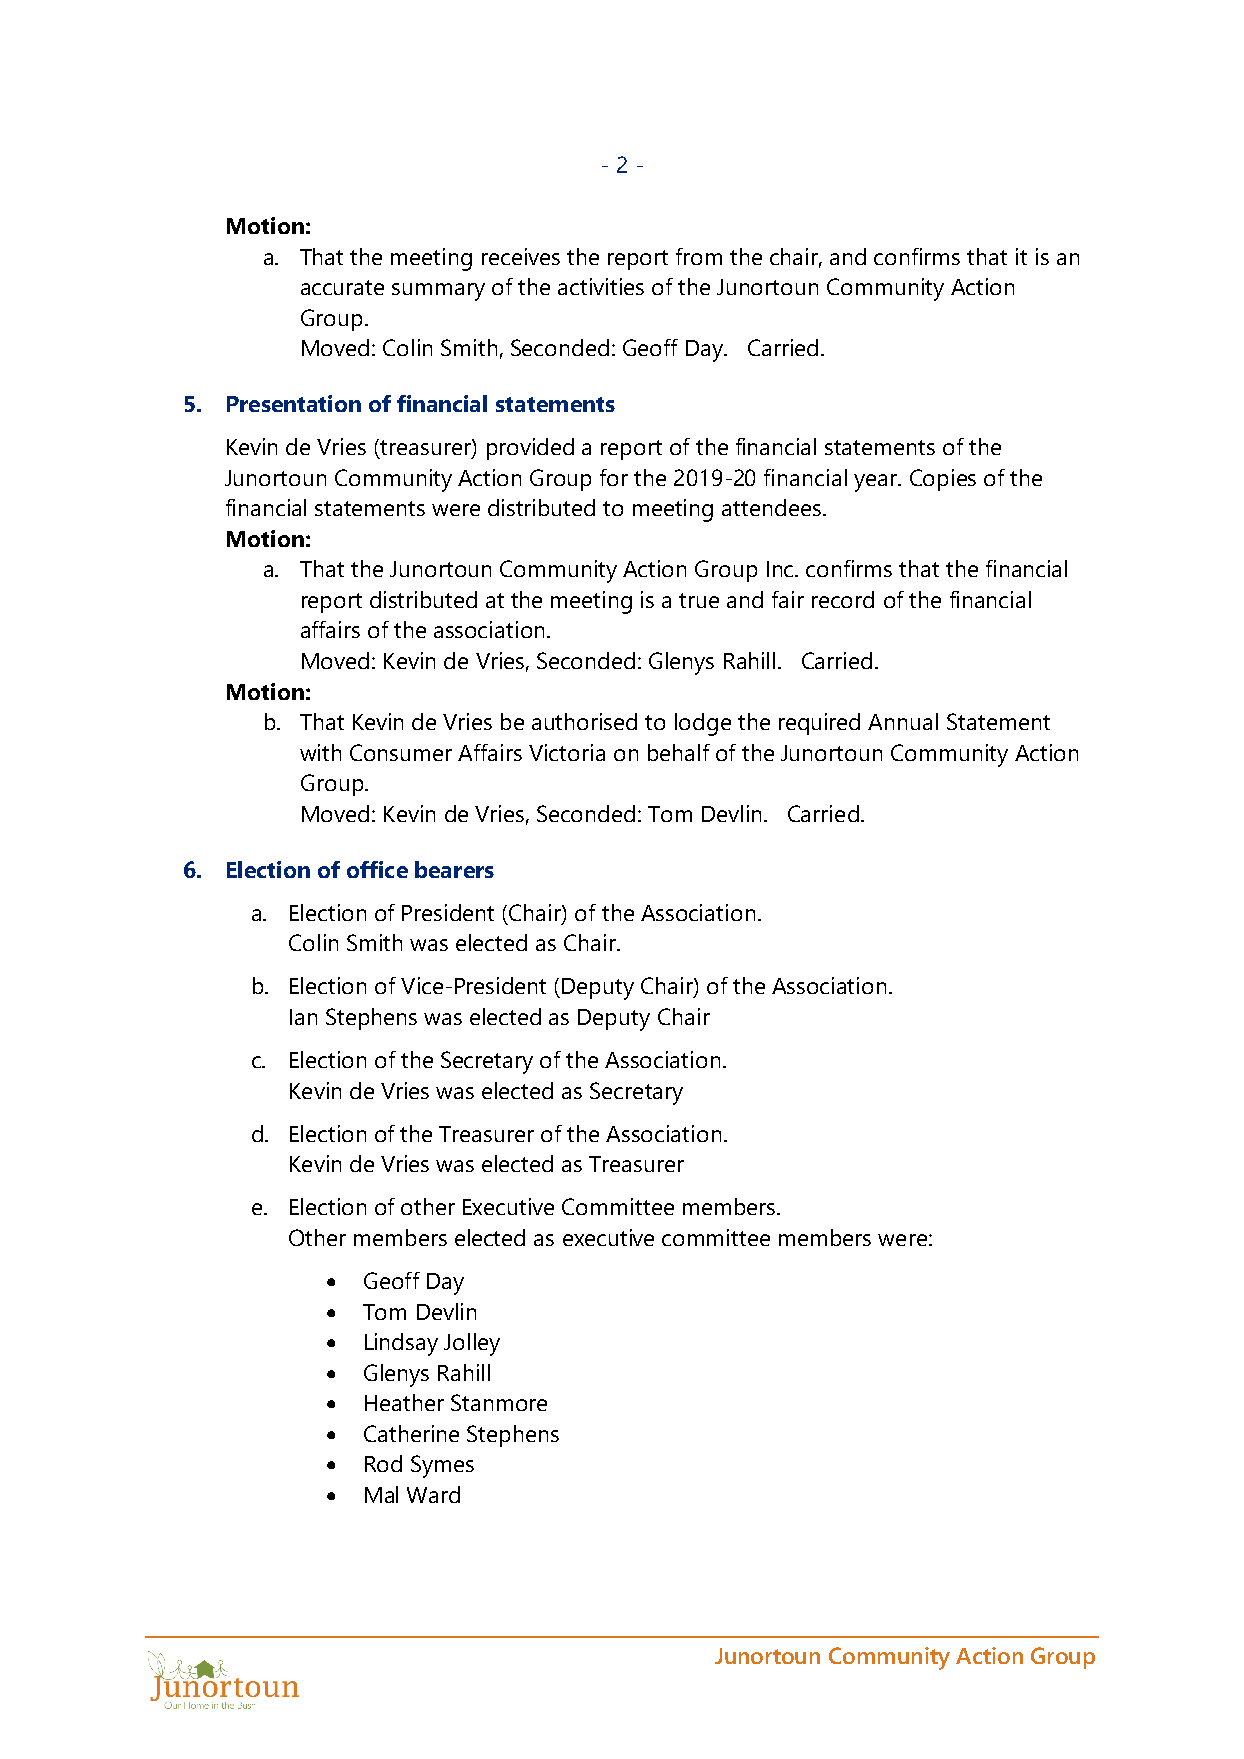 The width and height of the page is (1244, 1759). Describe the element at coordinates (567, 752) in the page. I see `Victoria` at that location.
